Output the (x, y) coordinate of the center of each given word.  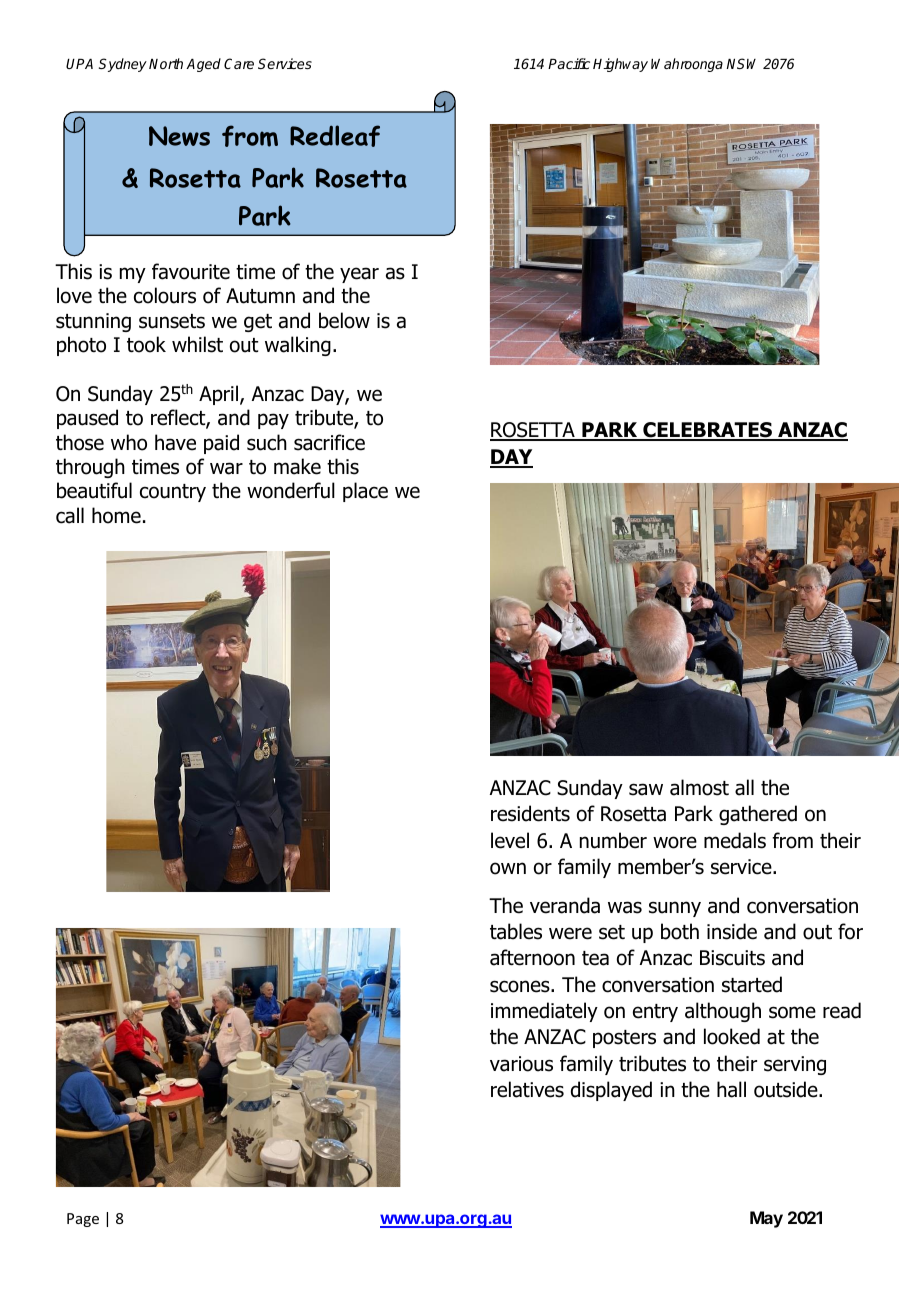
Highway (620, 65)
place (365, 492)
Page (83, 1220)
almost (699, 787)
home (116, 515)
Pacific (569, 63)
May (766, 1219)
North (166, 63)
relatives (527, 1089)
